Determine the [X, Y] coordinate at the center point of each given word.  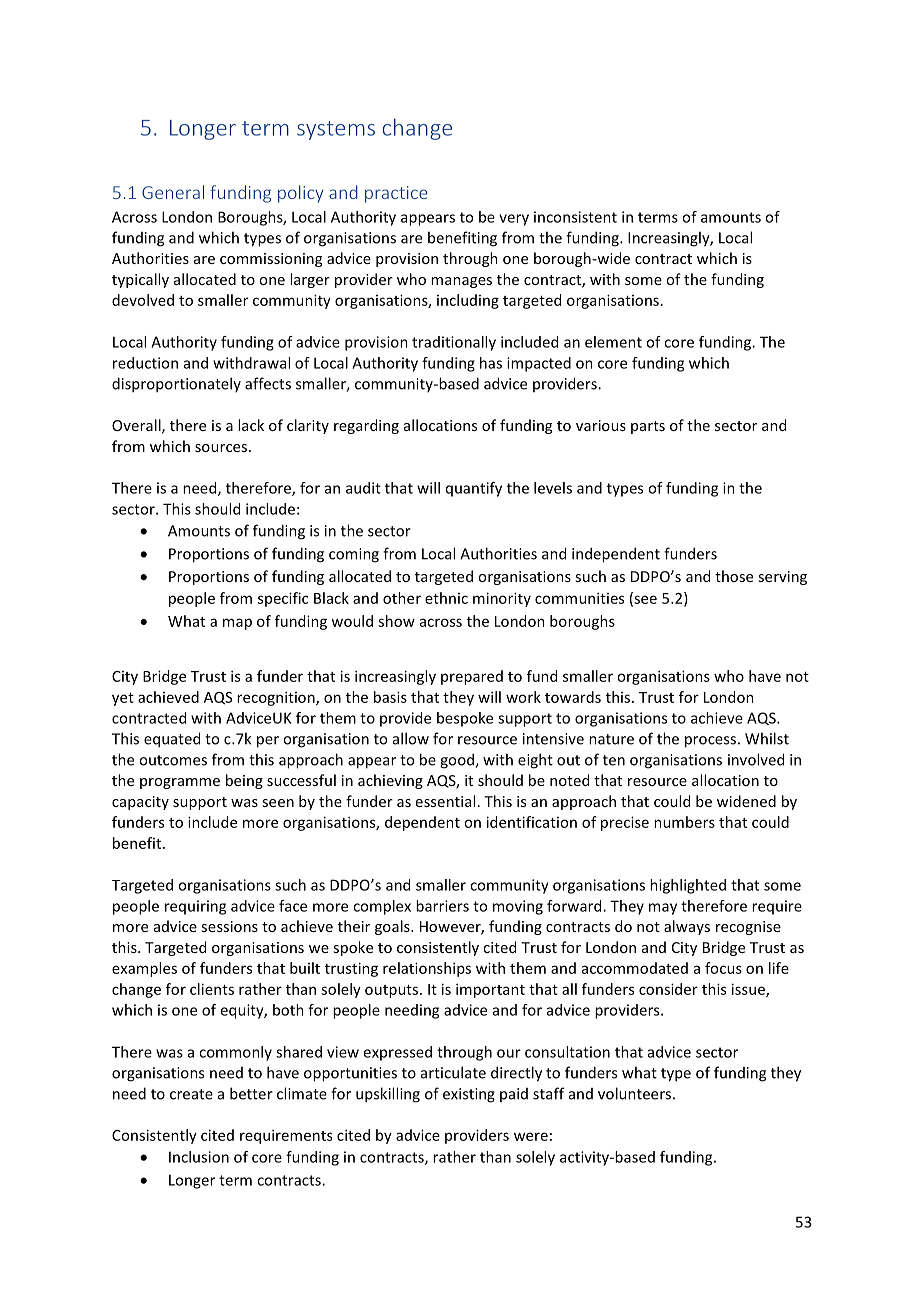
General [173, 192]
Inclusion [199, 1157]
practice [396, 194]
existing [469, 1095]
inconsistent [575, 217]
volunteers [634, 1093]
